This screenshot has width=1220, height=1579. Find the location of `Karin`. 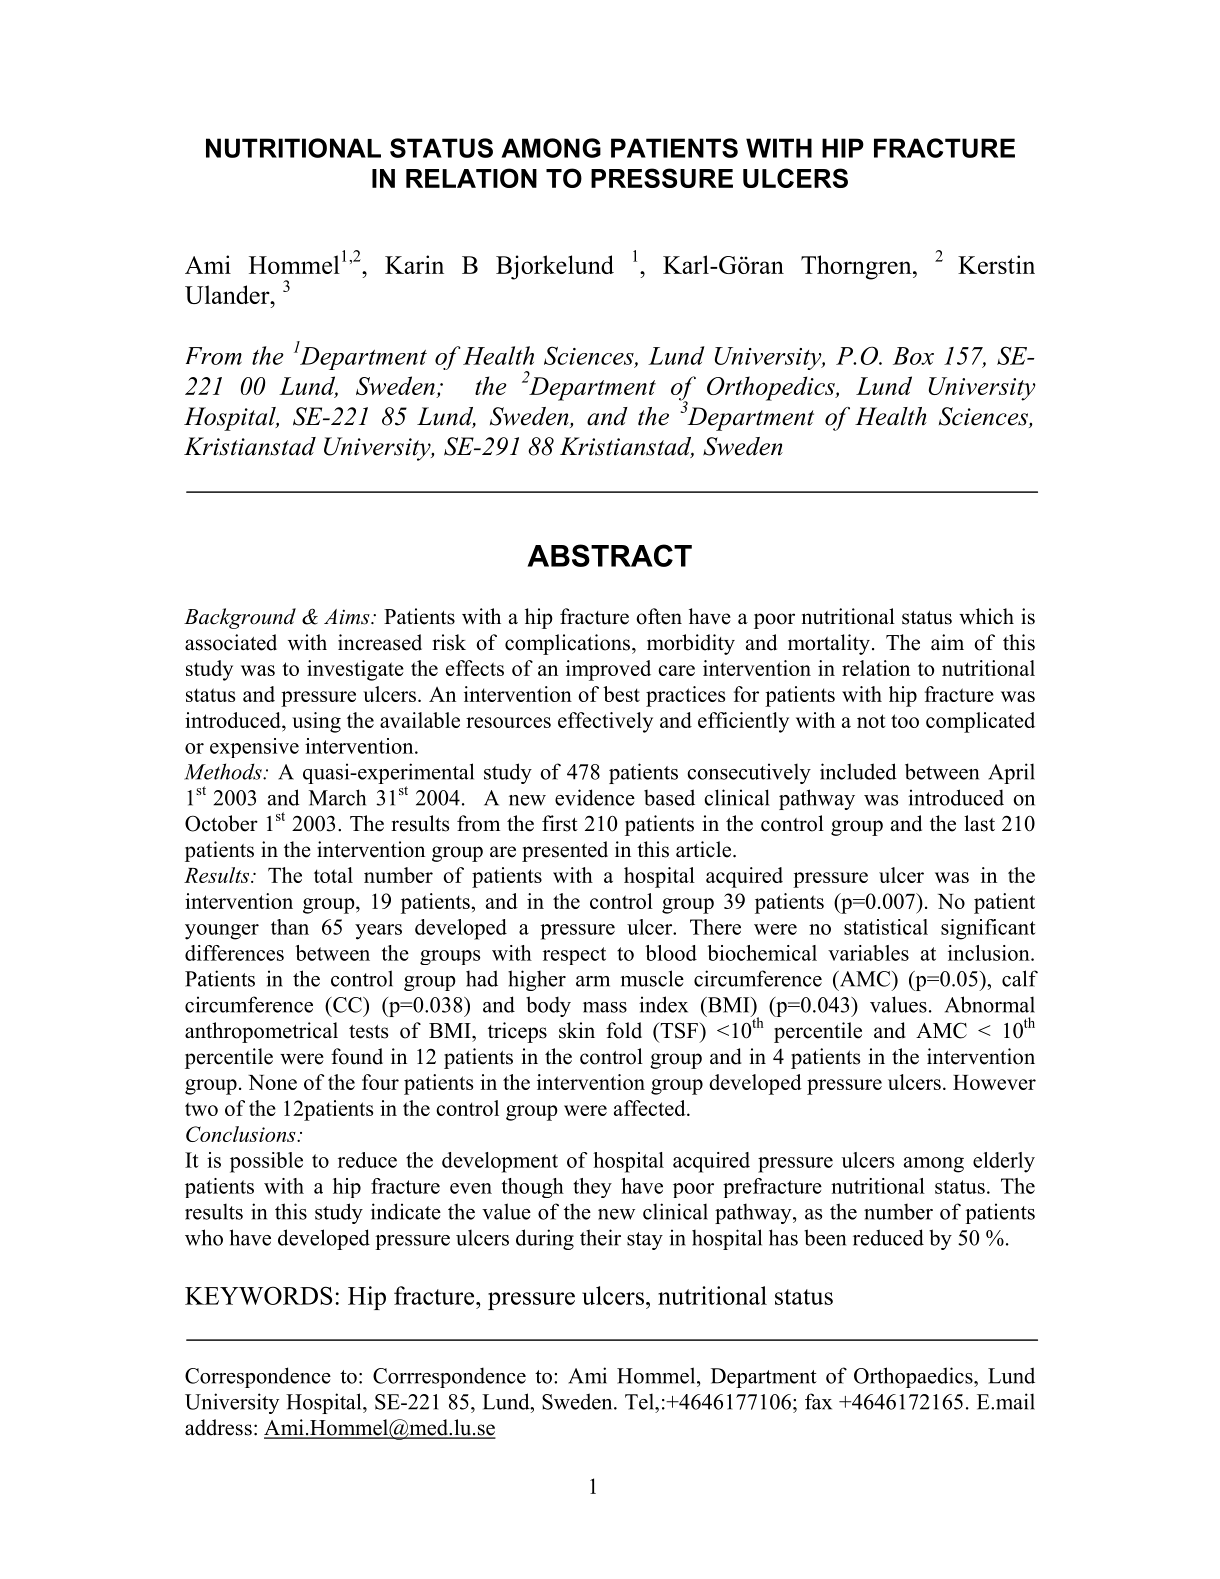

Karin is located at coordinates (414, 264).
